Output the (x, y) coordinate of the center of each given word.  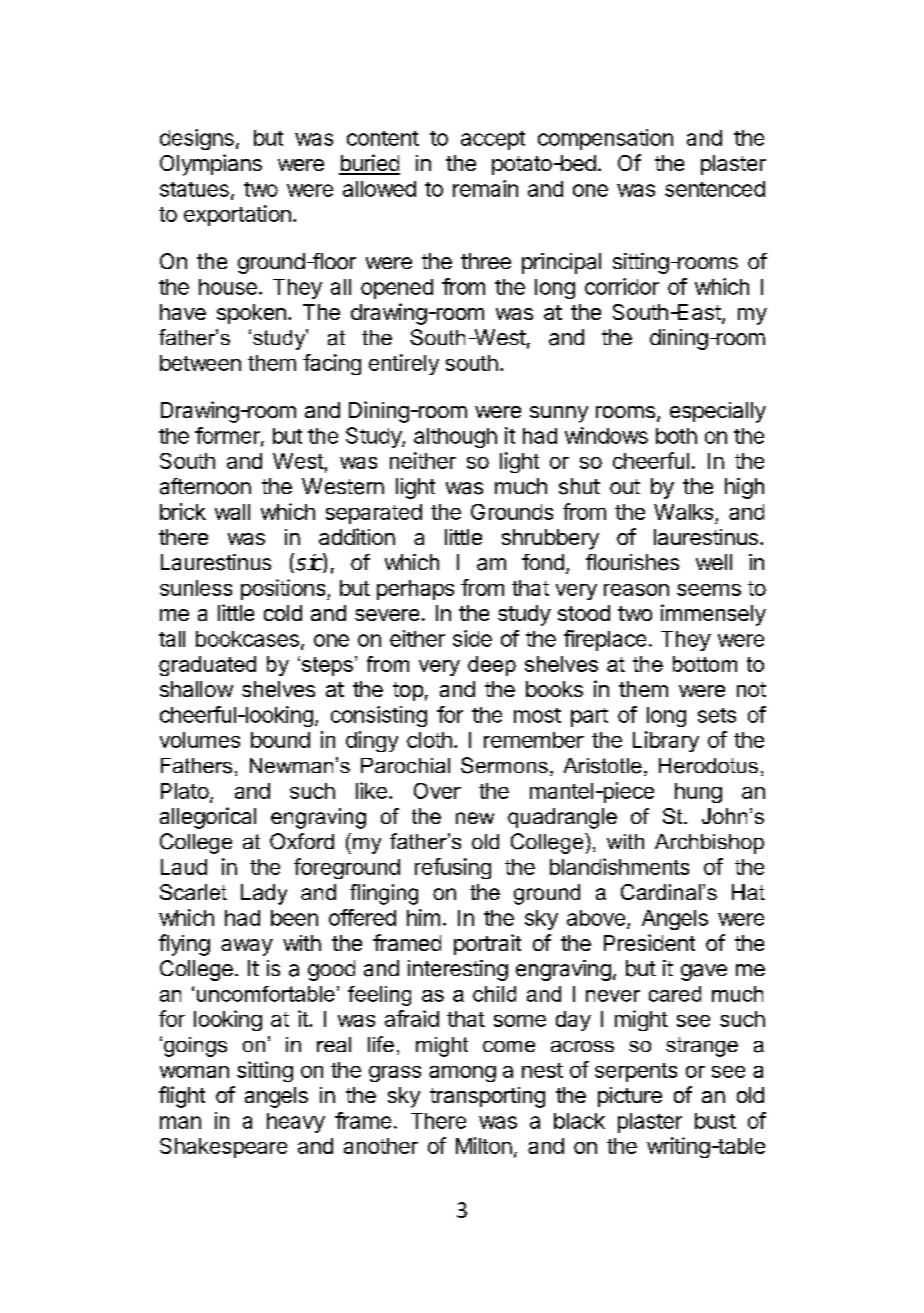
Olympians (211, 165)
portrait (487, 944)
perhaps (415, 590)
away (247, 947)
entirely (404, 364)
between (200, 363)
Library (666, 741)
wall (232, 512)
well (714, 562)
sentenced (715, 189)
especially (718, 412)
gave (704, 972)
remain (485, 188)
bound (280, 740)
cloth (429, 740)
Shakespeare (223, 1148)
